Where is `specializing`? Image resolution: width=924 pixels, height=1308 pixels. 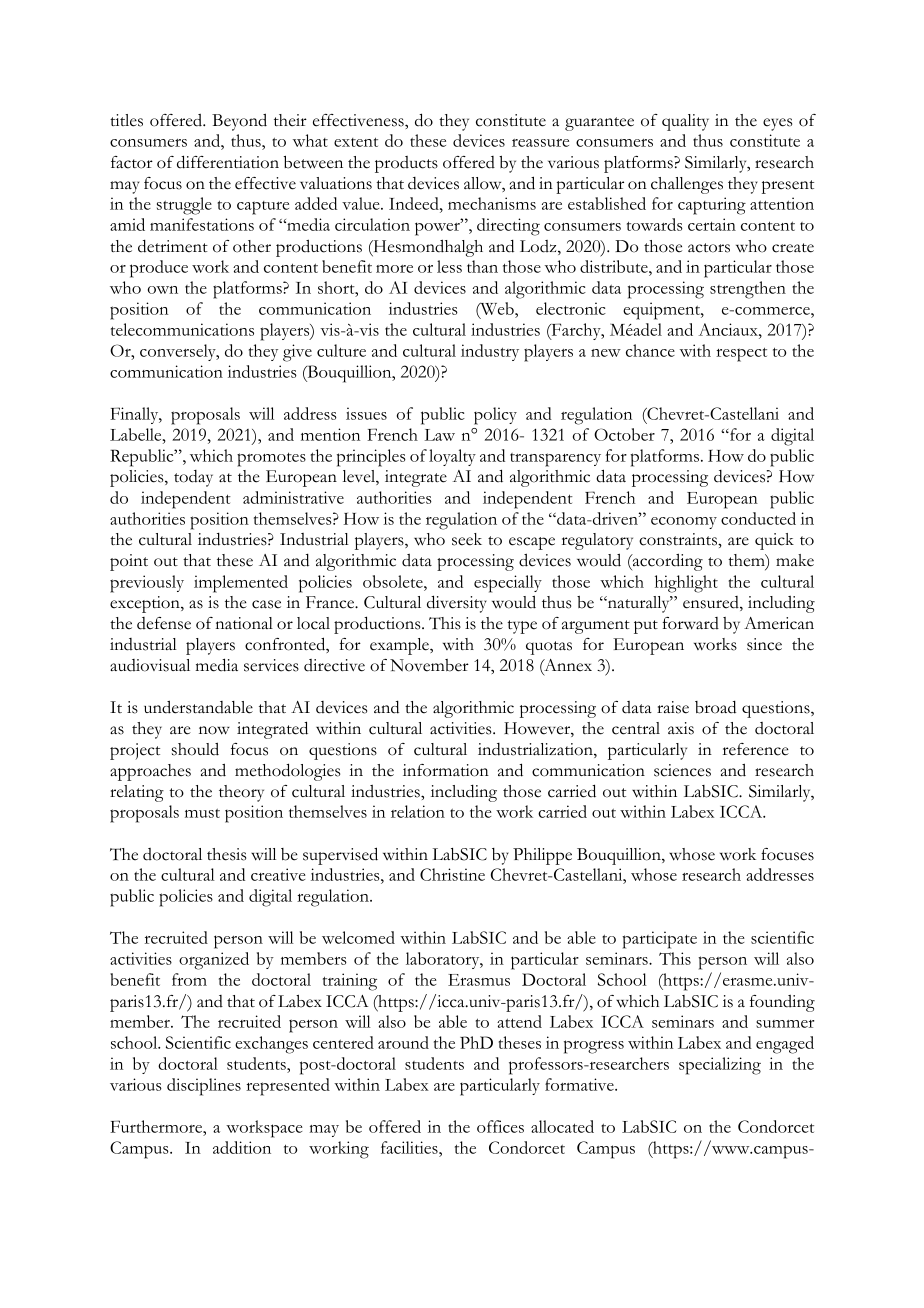 specializing is located at coordinates (720, 1066).
